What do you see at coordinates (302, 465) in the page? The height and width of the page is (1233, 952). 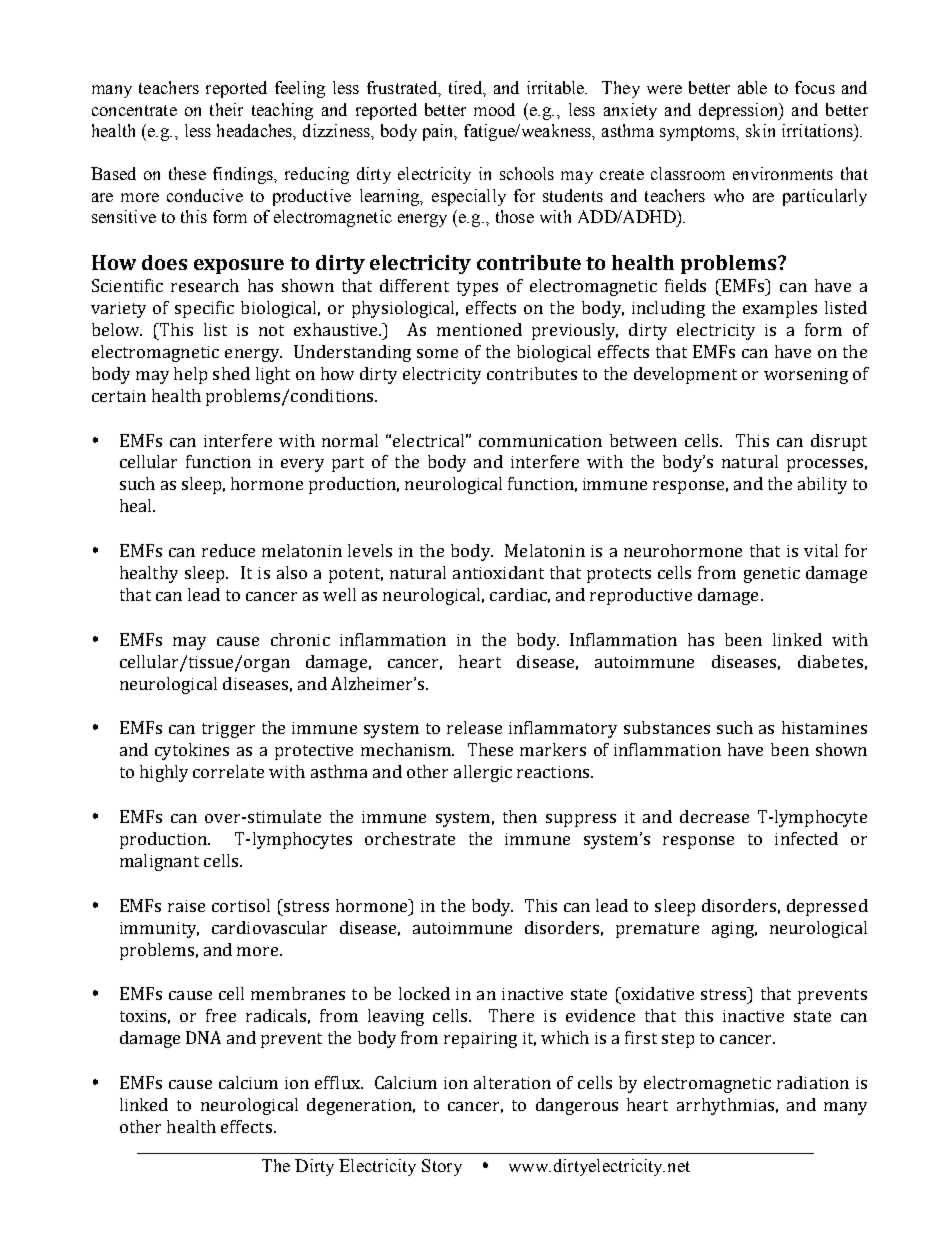 I see `every` at bounding box center [302, 465].
